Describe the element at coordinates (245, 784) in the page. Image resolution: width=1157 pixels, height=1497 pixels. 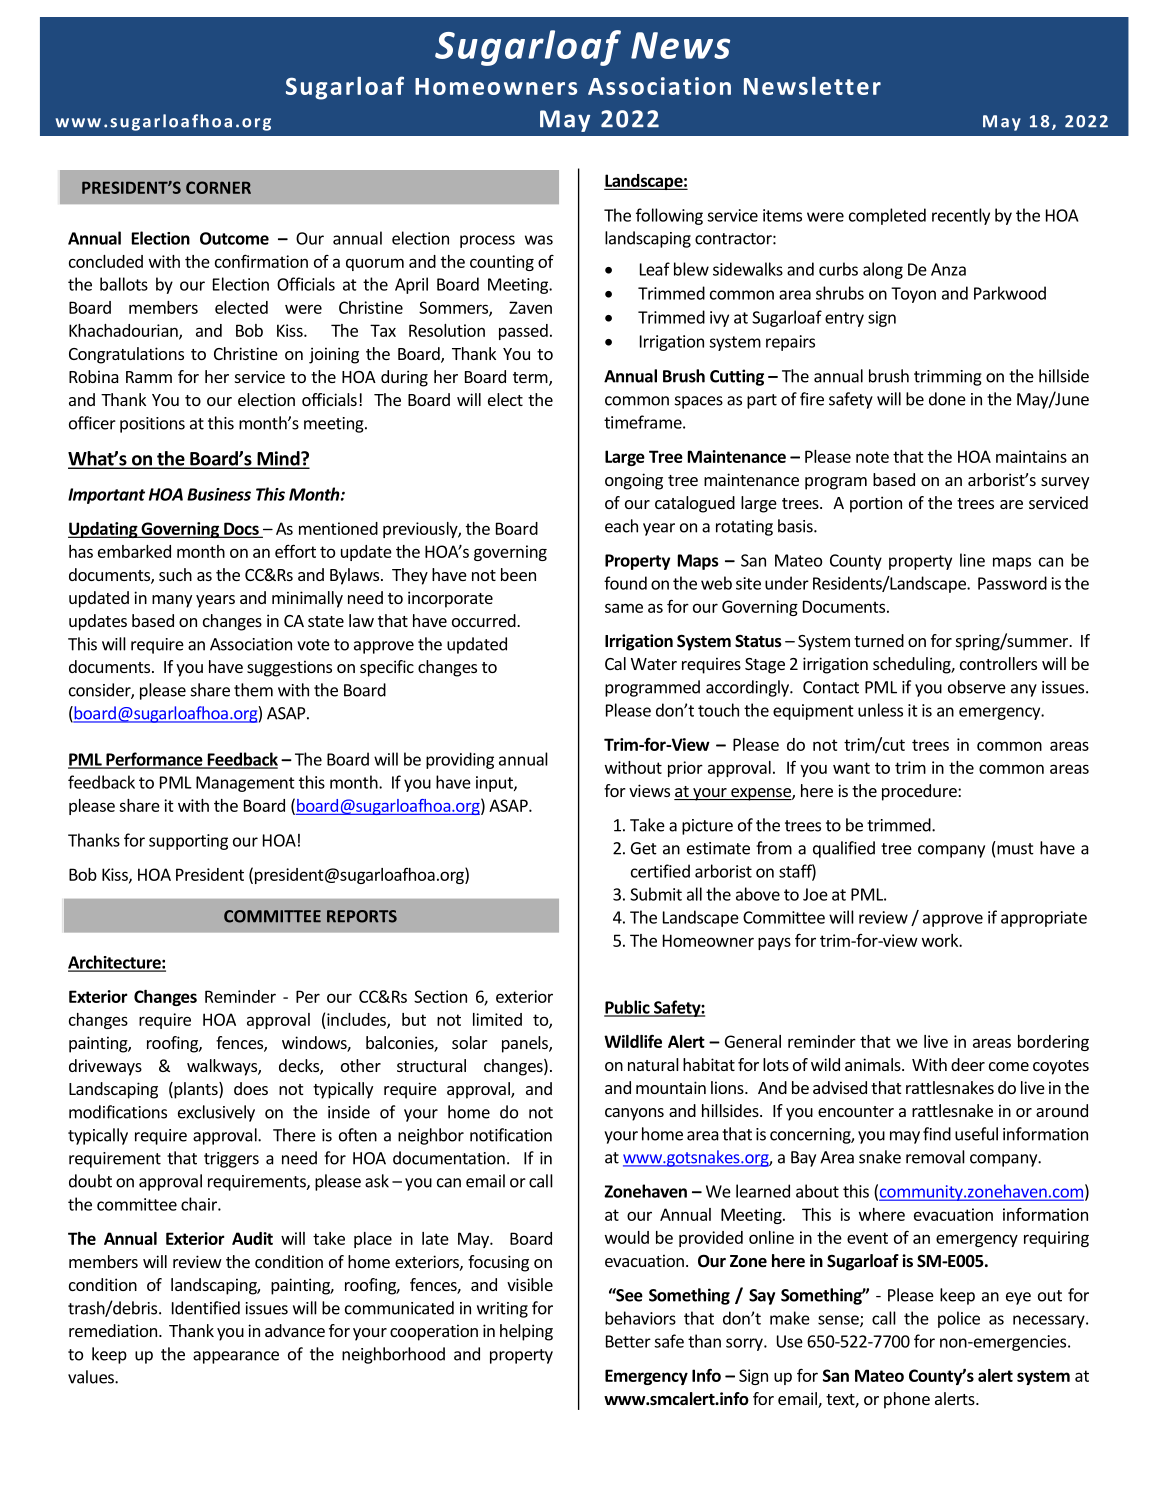
I see `Management` at that location.
